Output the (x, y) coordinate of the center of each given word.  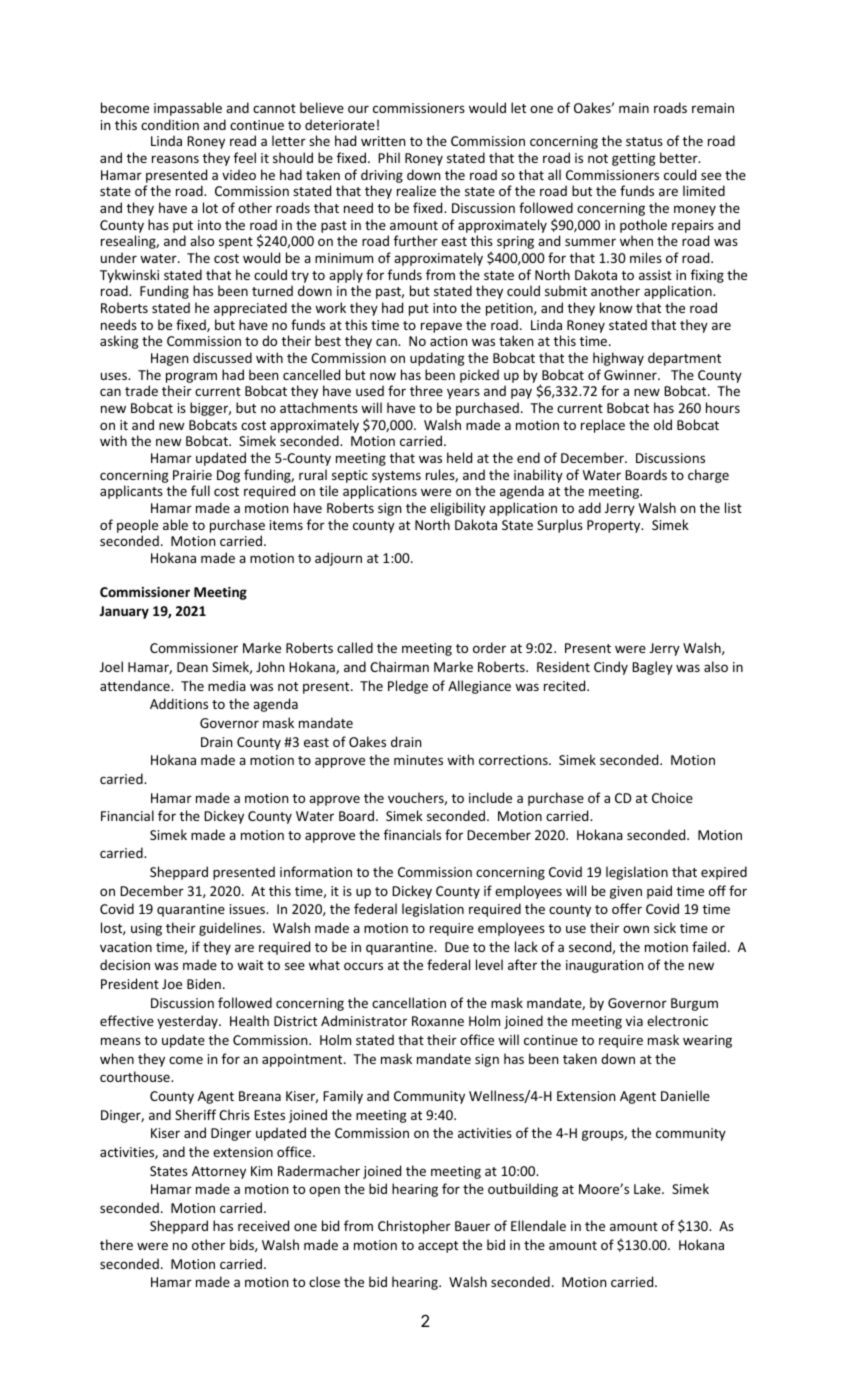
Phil (389, 157)
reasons (175, 159)
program (191, 377)
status (644, 141)
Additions (179, 703)
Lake (648, 1188)
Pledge (408, 687)
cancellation (409, 1002)
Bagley (652, 668)
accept (438, 1247)
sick (665, 927)
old (663, 424)
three (426, 390)
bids (243, 1245)
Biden (204, 983)
